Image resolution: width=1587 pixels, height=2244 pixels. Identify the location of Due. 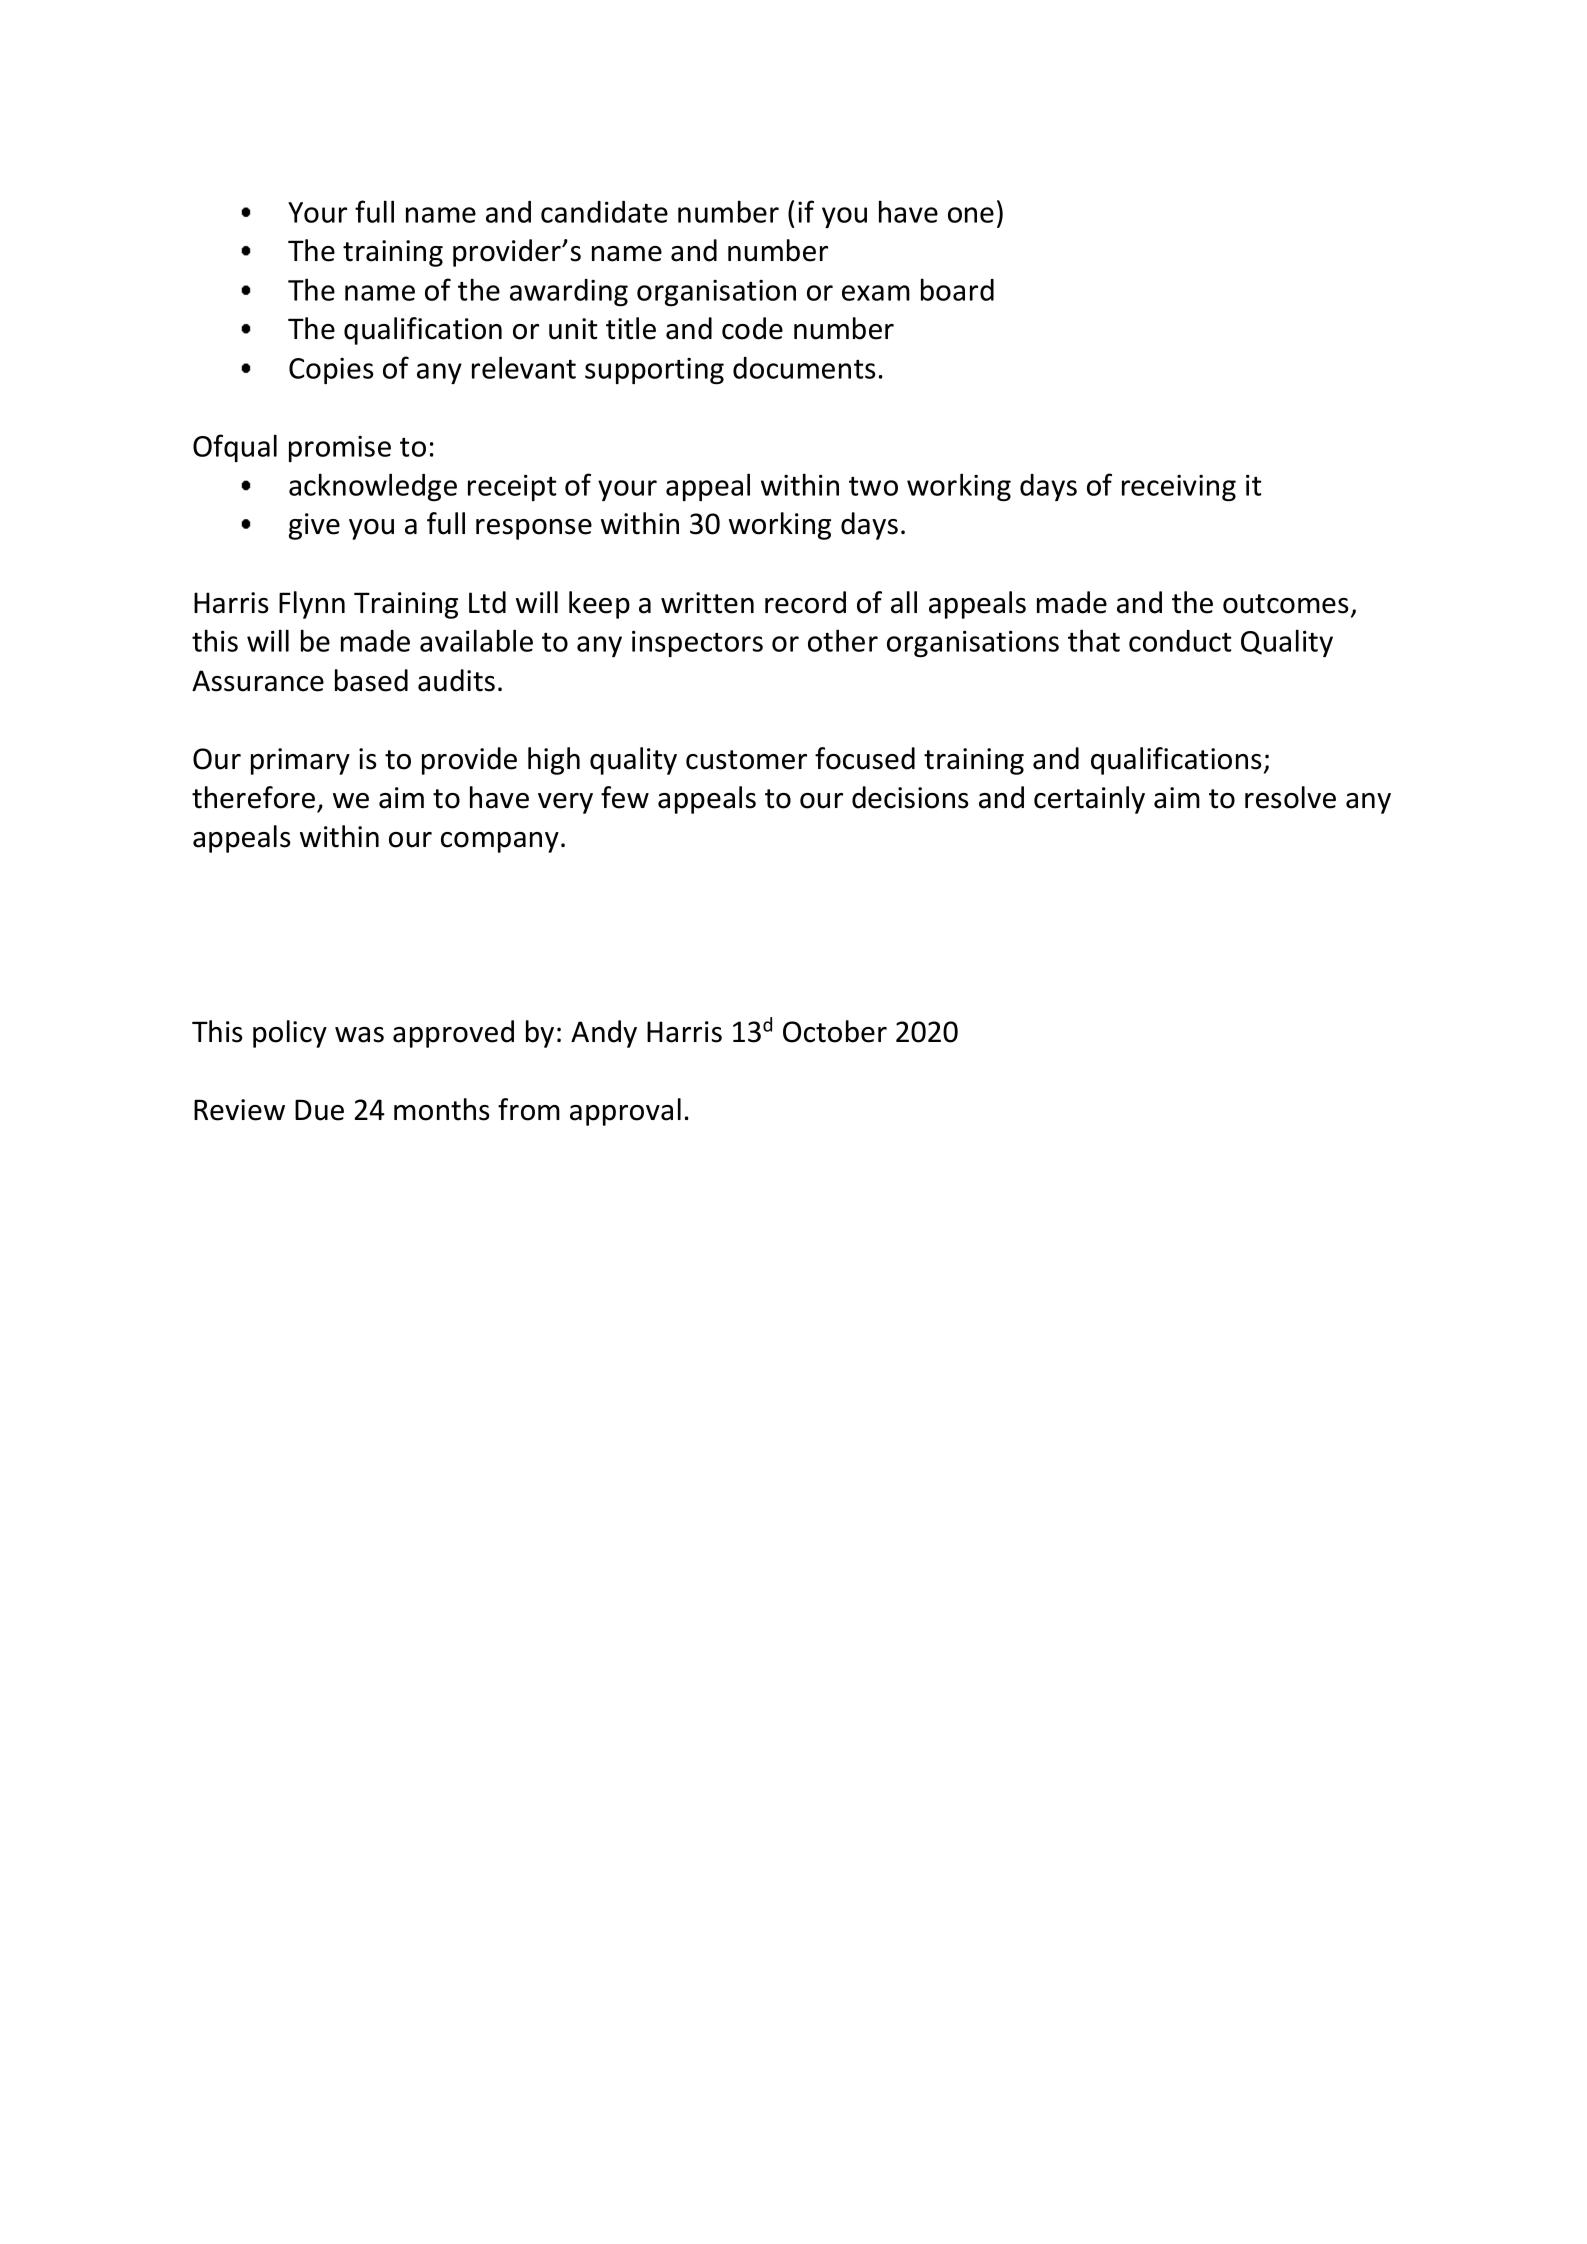
(319, 1110).
